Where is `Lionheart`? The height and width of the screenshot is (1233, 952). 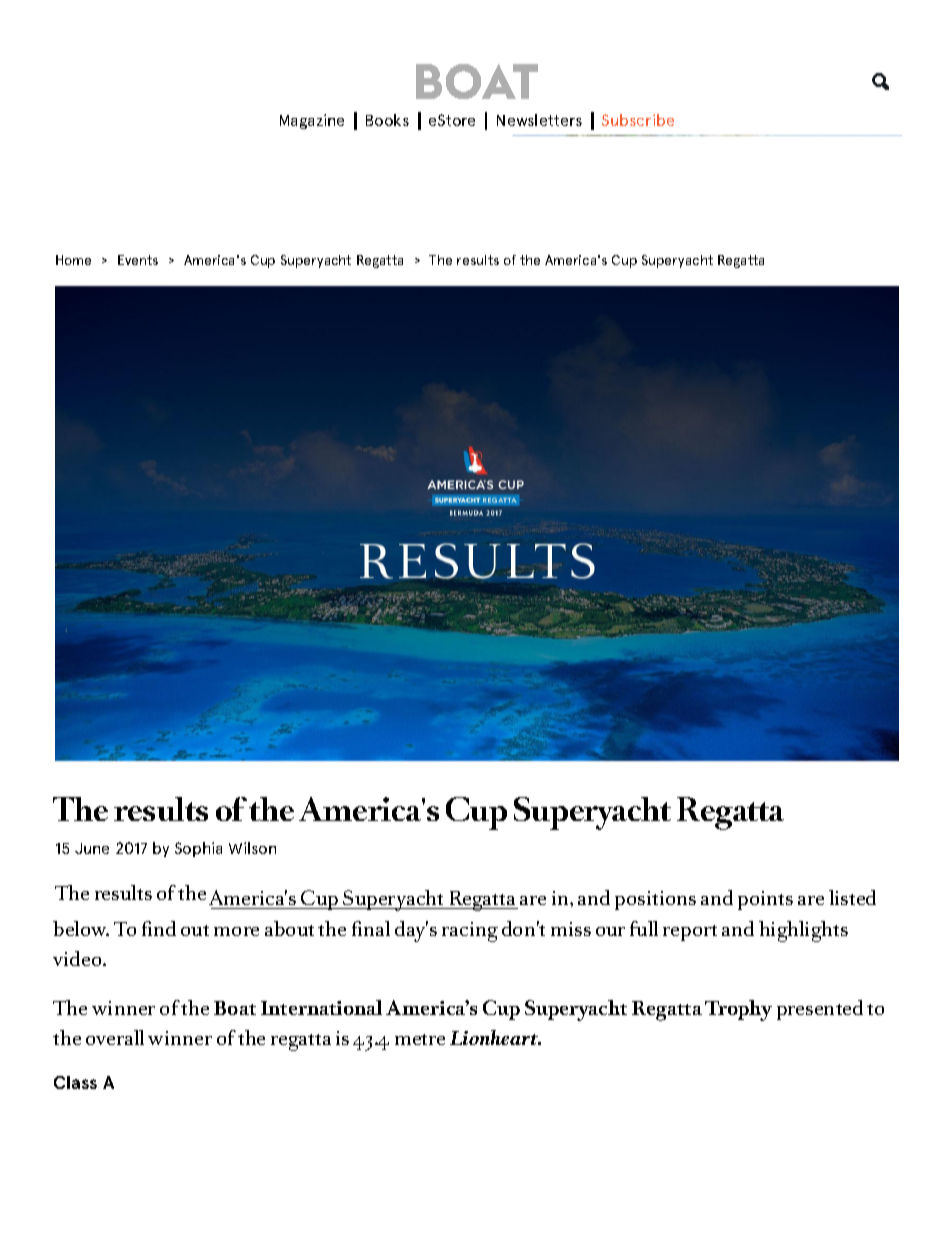
Lionheart is located at coordinates (495, 1037).
